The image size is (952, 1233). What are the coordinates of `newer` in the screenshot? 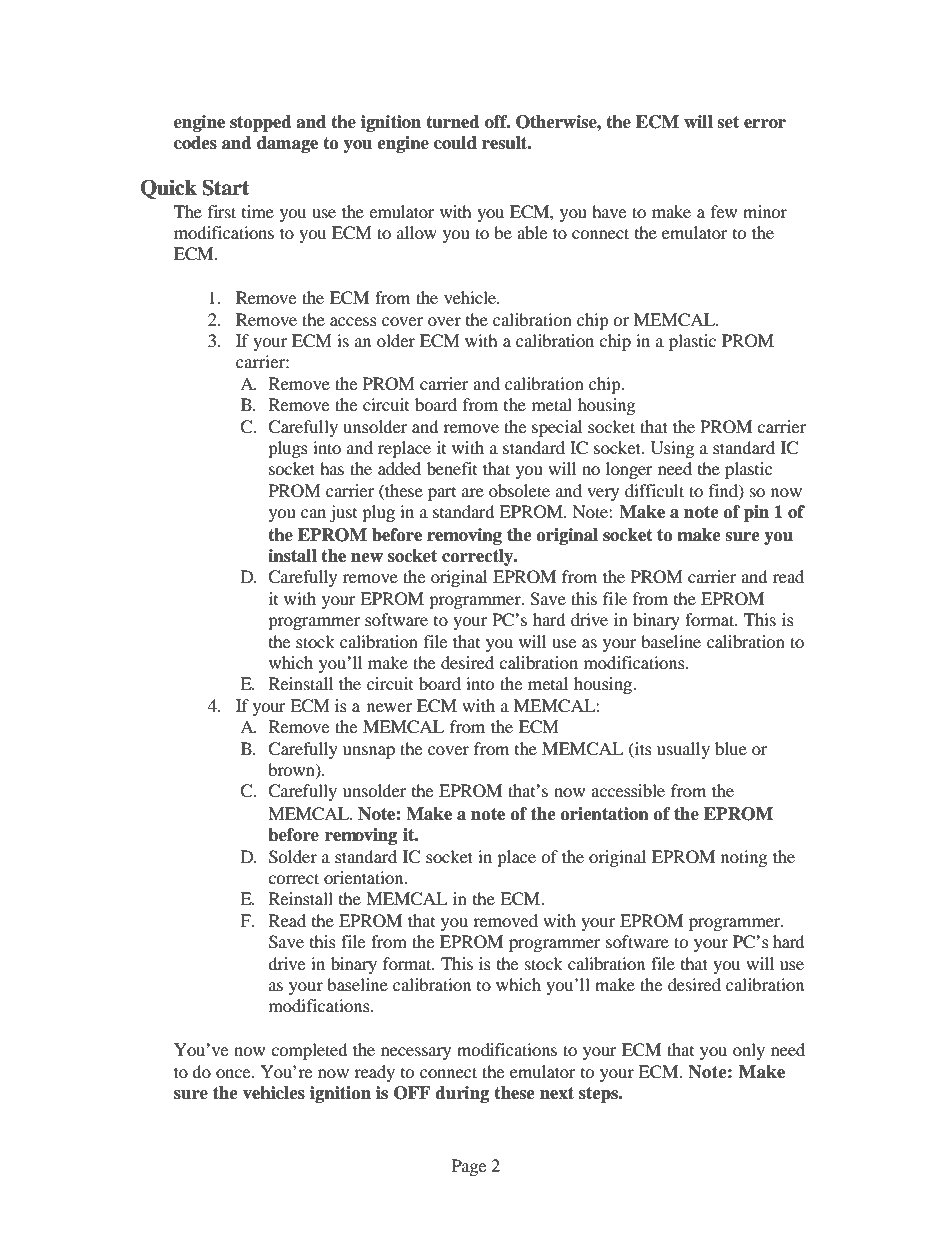 It's located at (389, 707).
